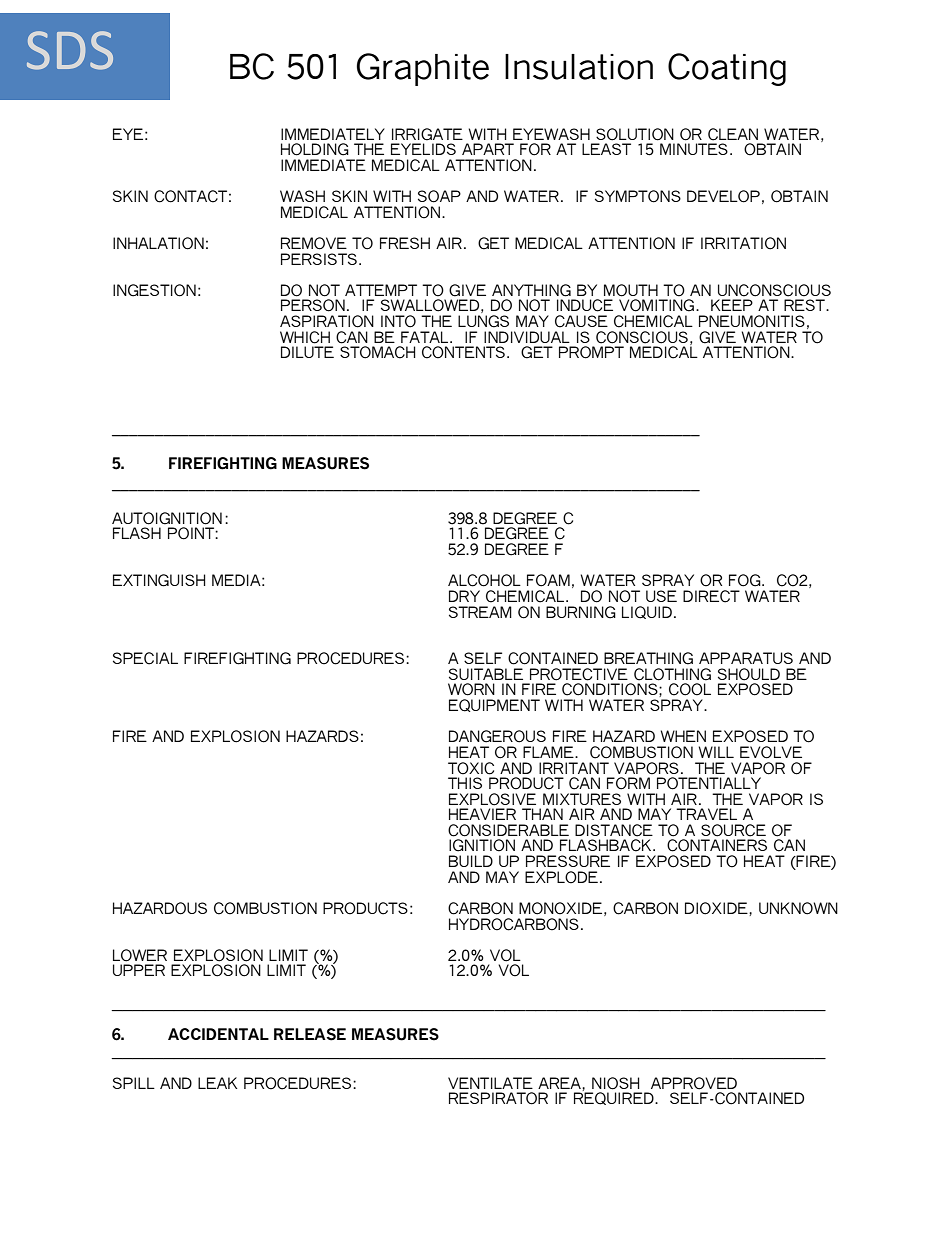  Describe the element at coordinates (423, 69) in the screenshot. I see `Graphite` at that location.
